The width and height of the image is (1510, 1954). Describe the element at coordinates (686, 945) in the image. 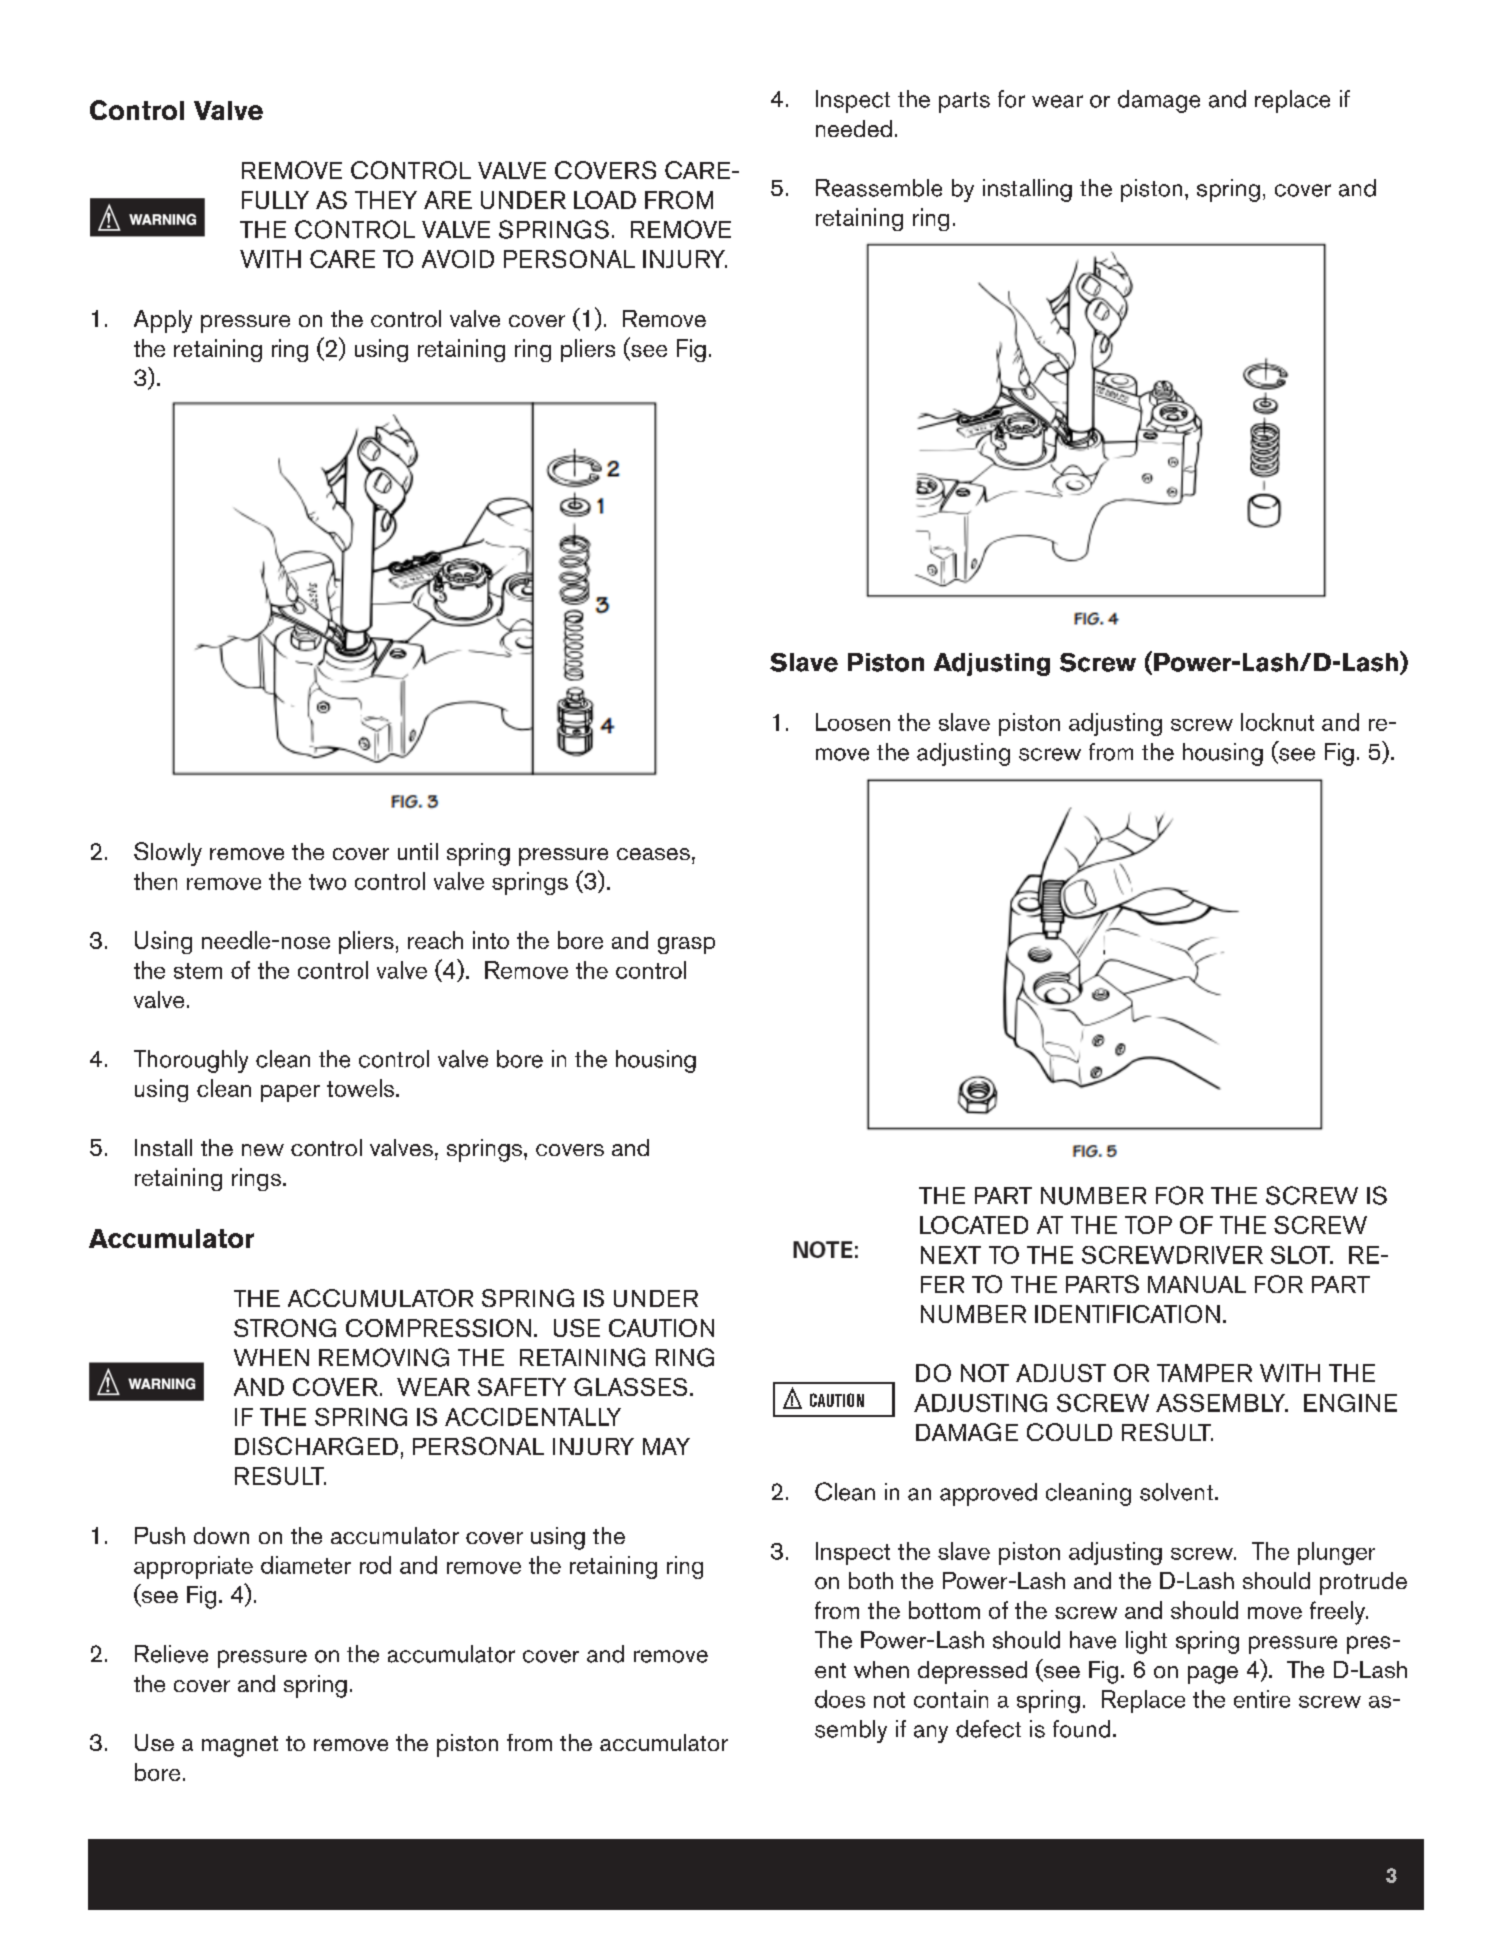

I see `grasp` at that location.
